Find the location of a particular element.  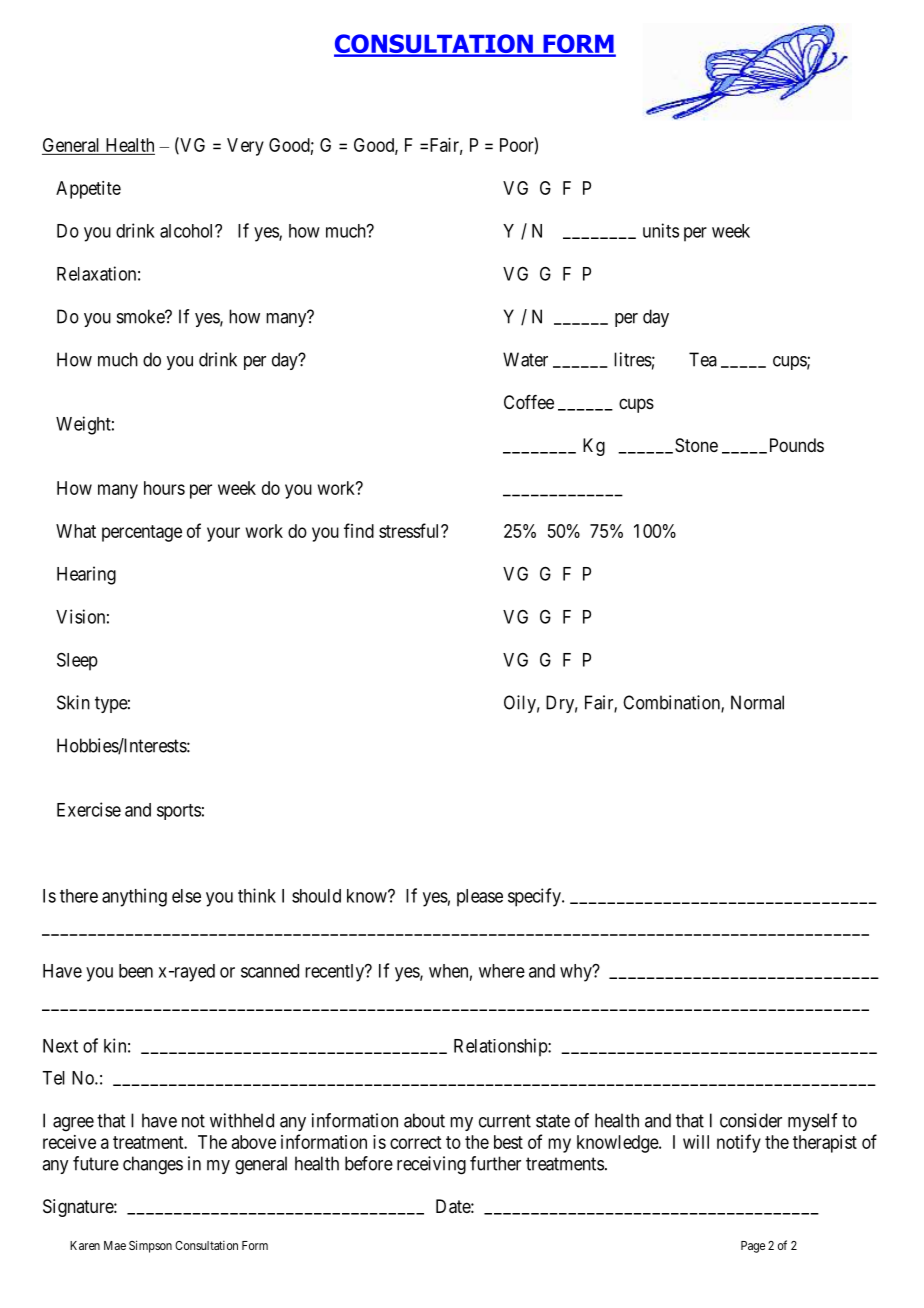

Appetite is located at coordinates (88, 190).
